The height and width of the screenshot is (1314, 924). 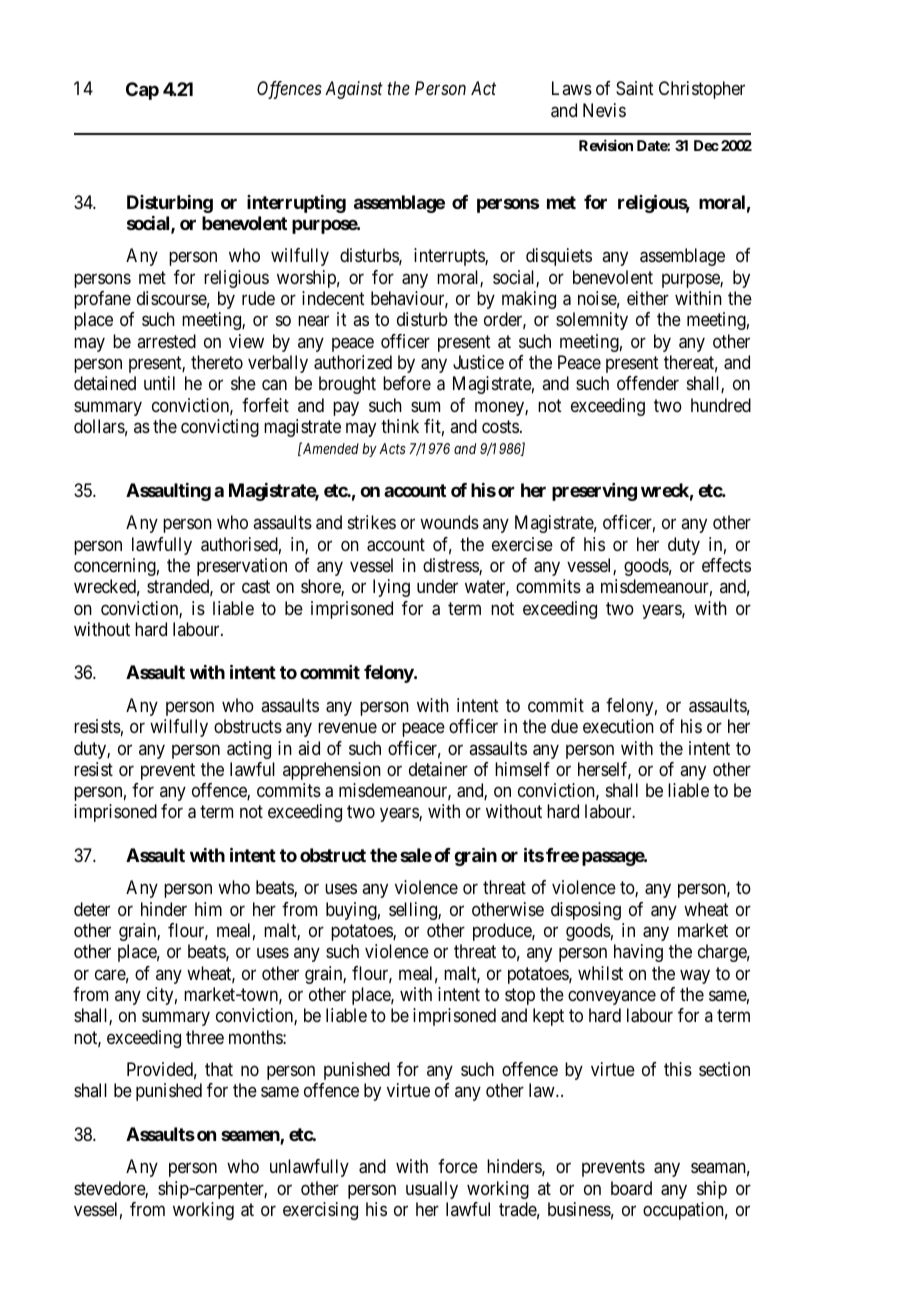 What do you see at coordinates (354, 90) in the screenshot?
I see `Against` at bounding box center [354, 90].
